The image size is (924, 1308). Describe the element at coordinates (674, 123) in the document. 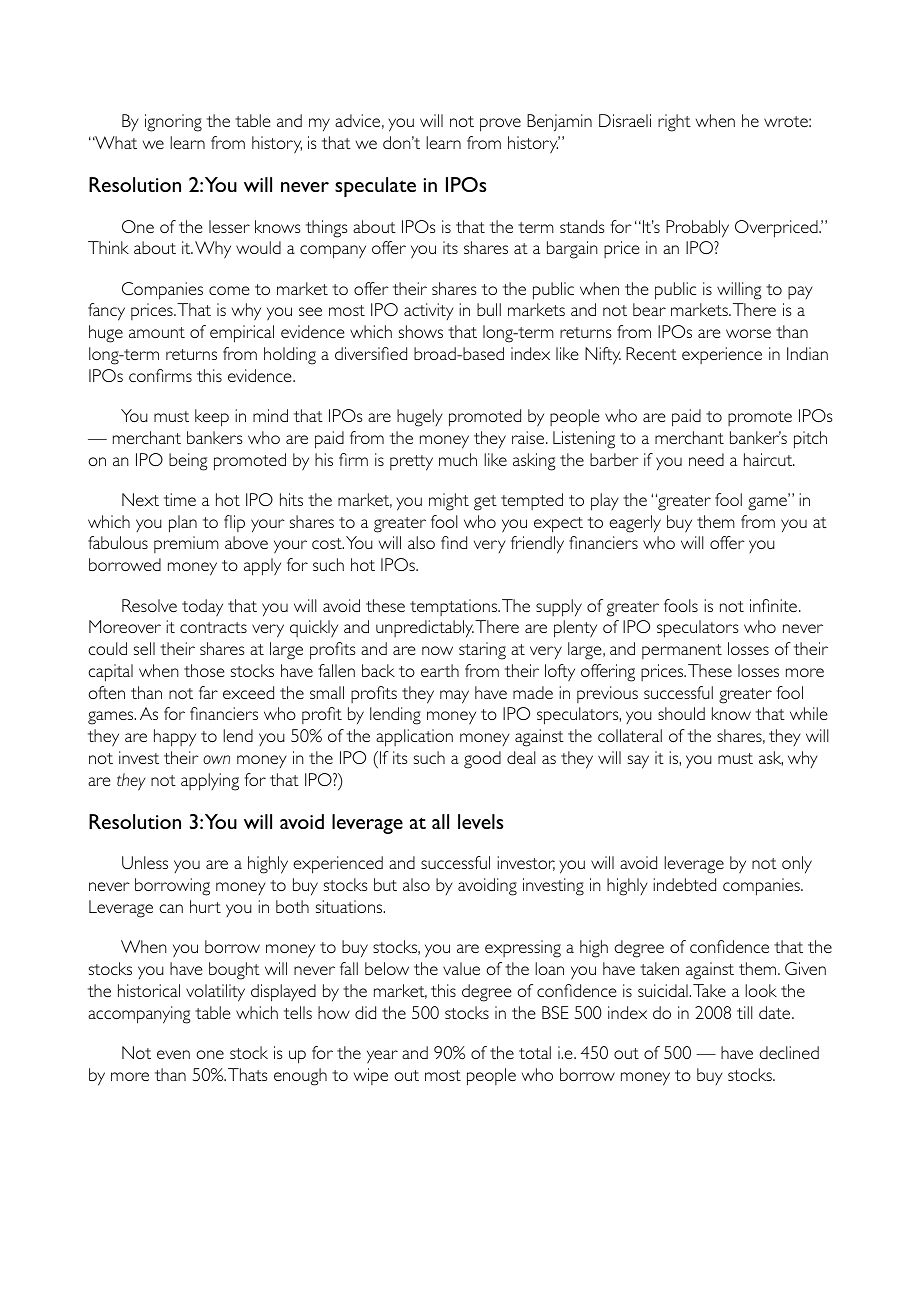

I see `right` at that location.
